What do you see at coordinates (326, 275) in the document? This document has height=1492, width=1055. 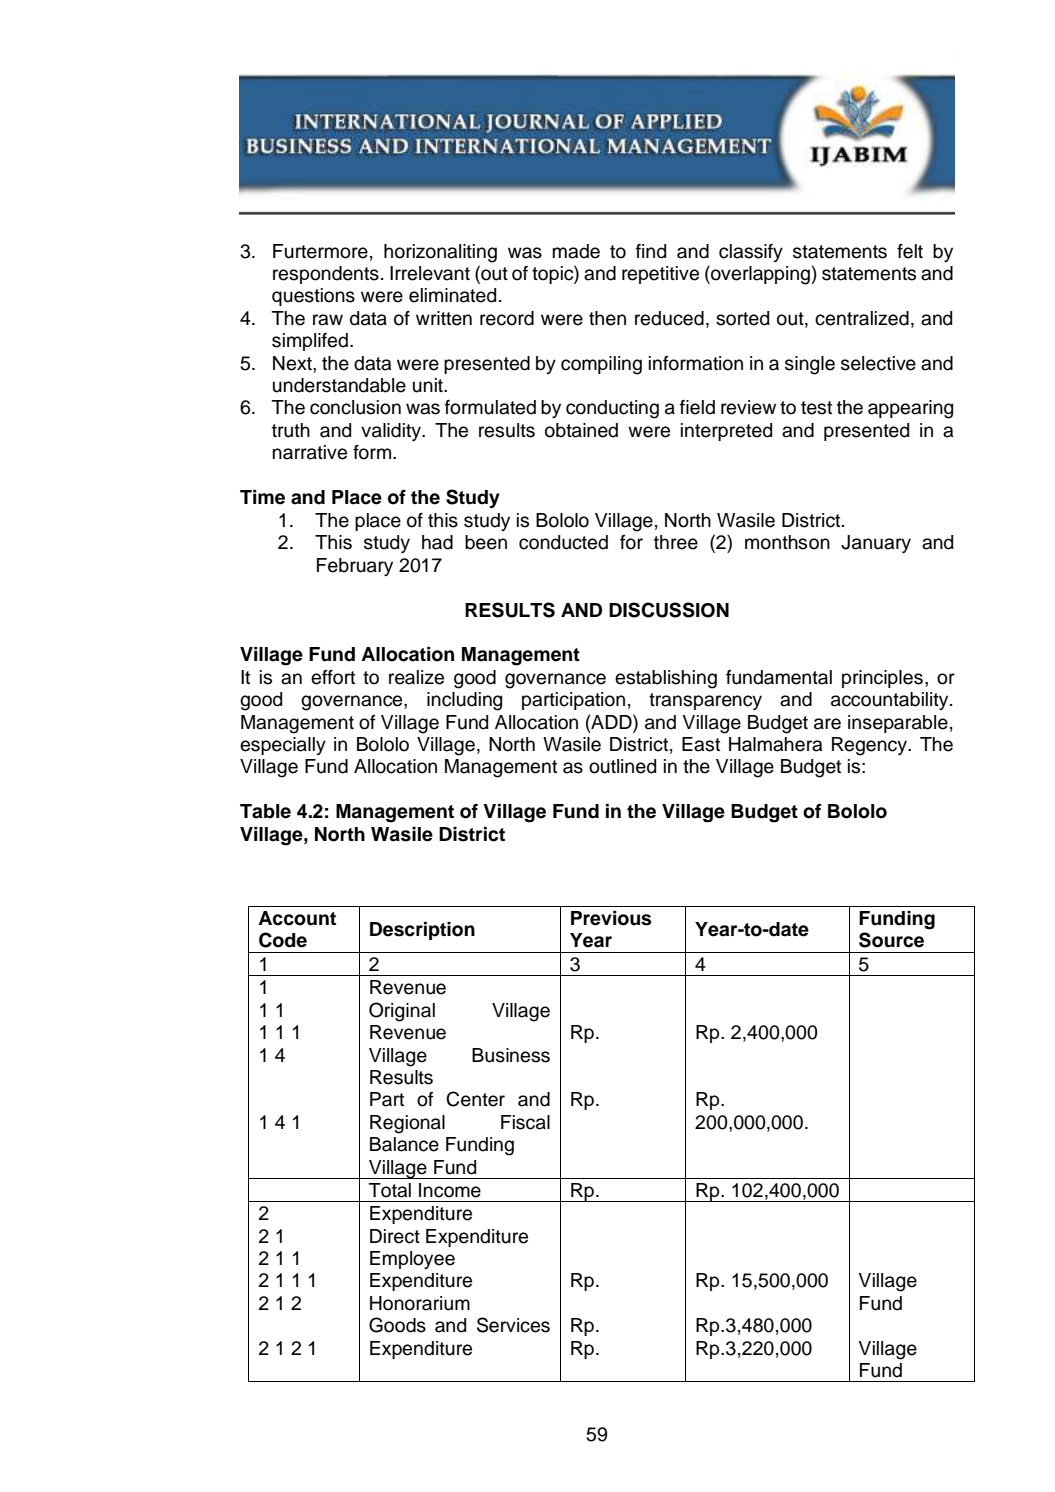 I see `respondents` at bounding box center [326, 275].
